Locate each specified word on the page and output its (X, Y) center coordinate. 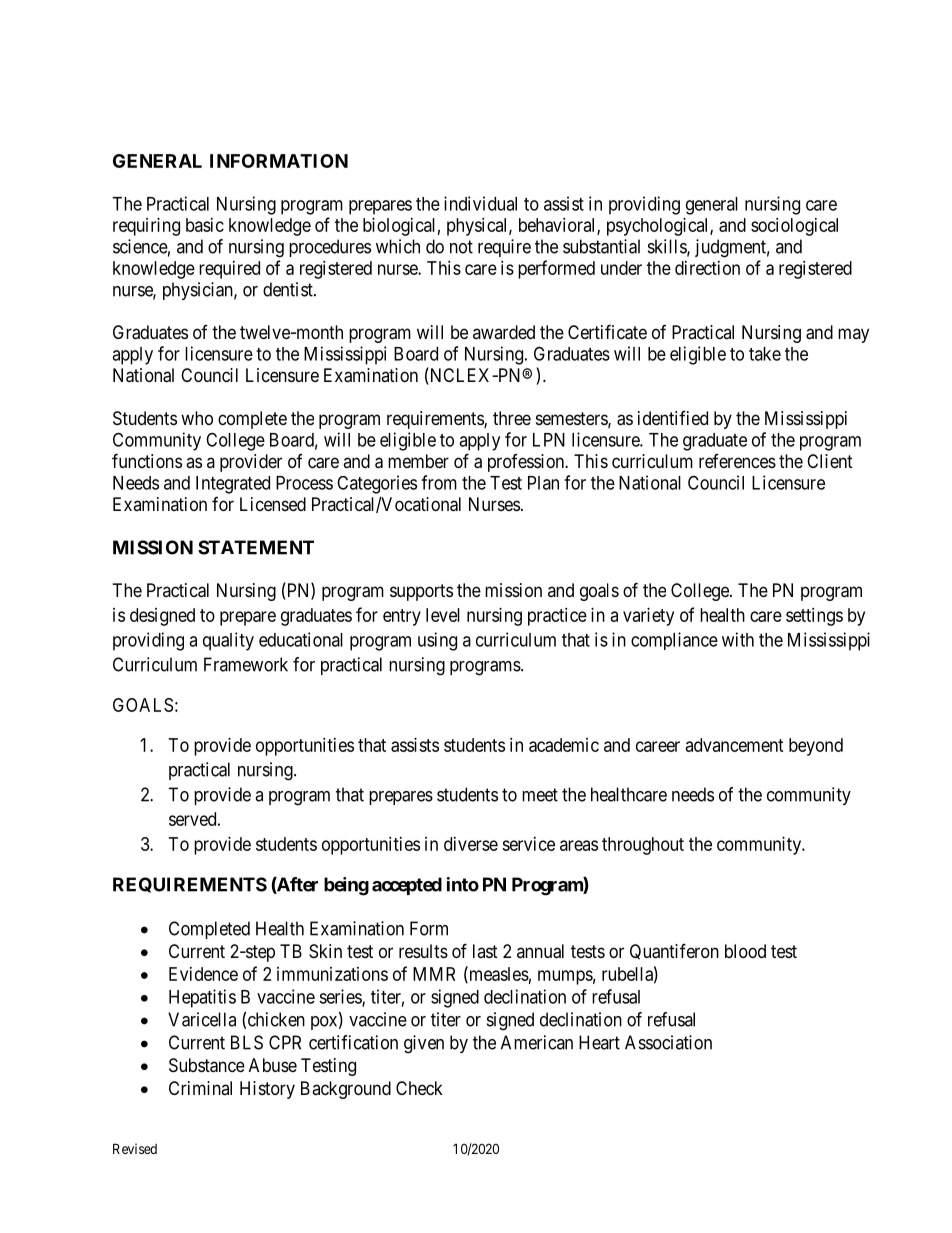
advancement (735, 745)
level (443, 615)
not (461, 247)
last (485, 951)
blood (745, 951)
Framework (246, 664)
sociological (794, 227)
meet (540, 795)
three (512, 418)
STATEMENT (256, 547)
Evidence (203, 974)
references (737, 461)
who (197, 418)
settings (814, 617)
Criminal (200, 1088)
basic (205, 225)
